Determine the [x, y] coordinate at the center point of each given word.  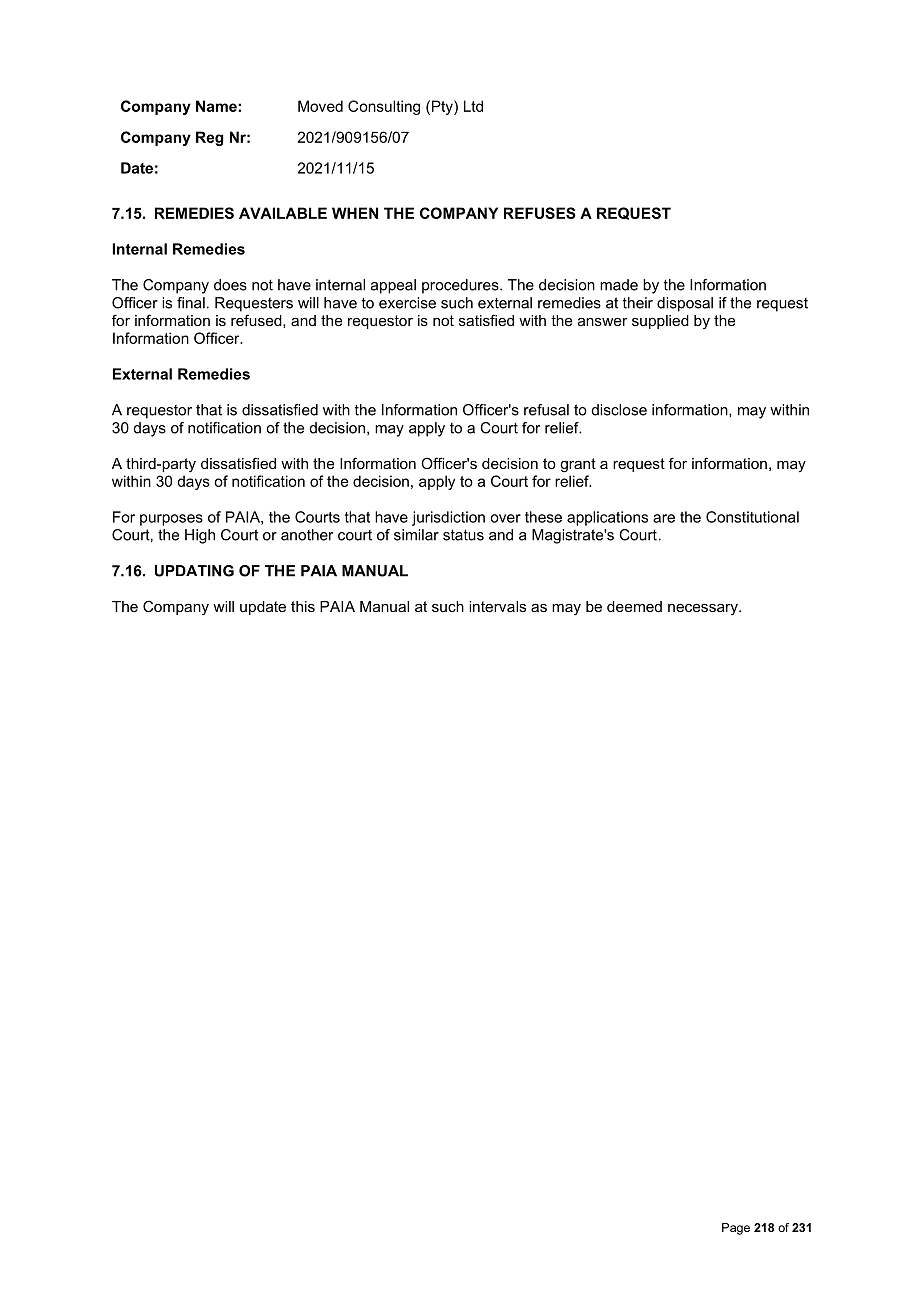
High [200, 536]
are [664, 518]
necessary [704, 609]
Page [736, 1229]
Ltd [473, 106]
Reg [210, 138]
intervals [497, 606]
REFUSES [540, 213]
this [303, 606]
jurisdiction [448, 518]
